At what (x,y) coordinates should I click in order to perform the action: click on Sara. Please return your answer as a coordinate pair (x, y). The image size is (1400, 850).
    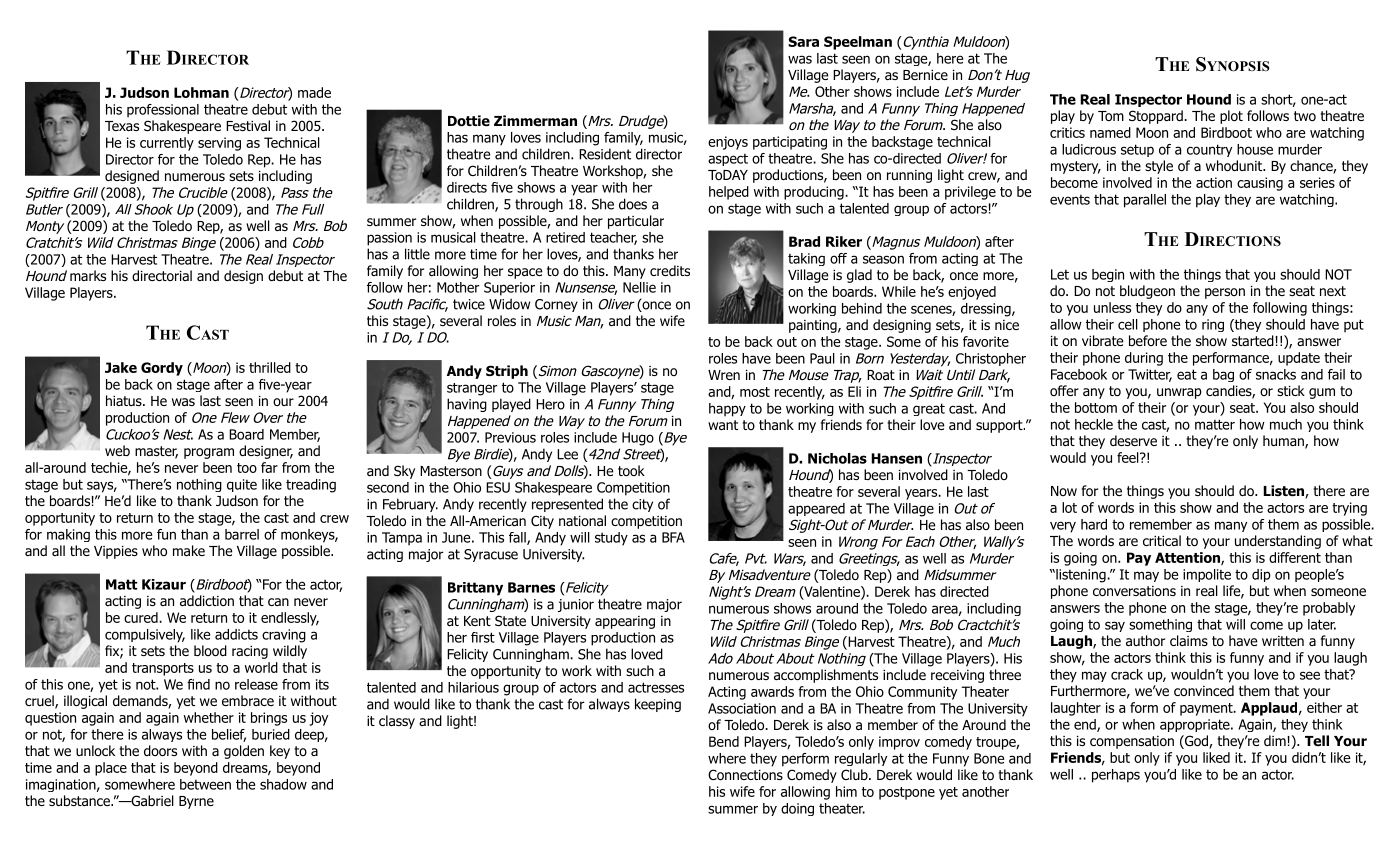
    Looking at the image, I should click on (803, 41).
